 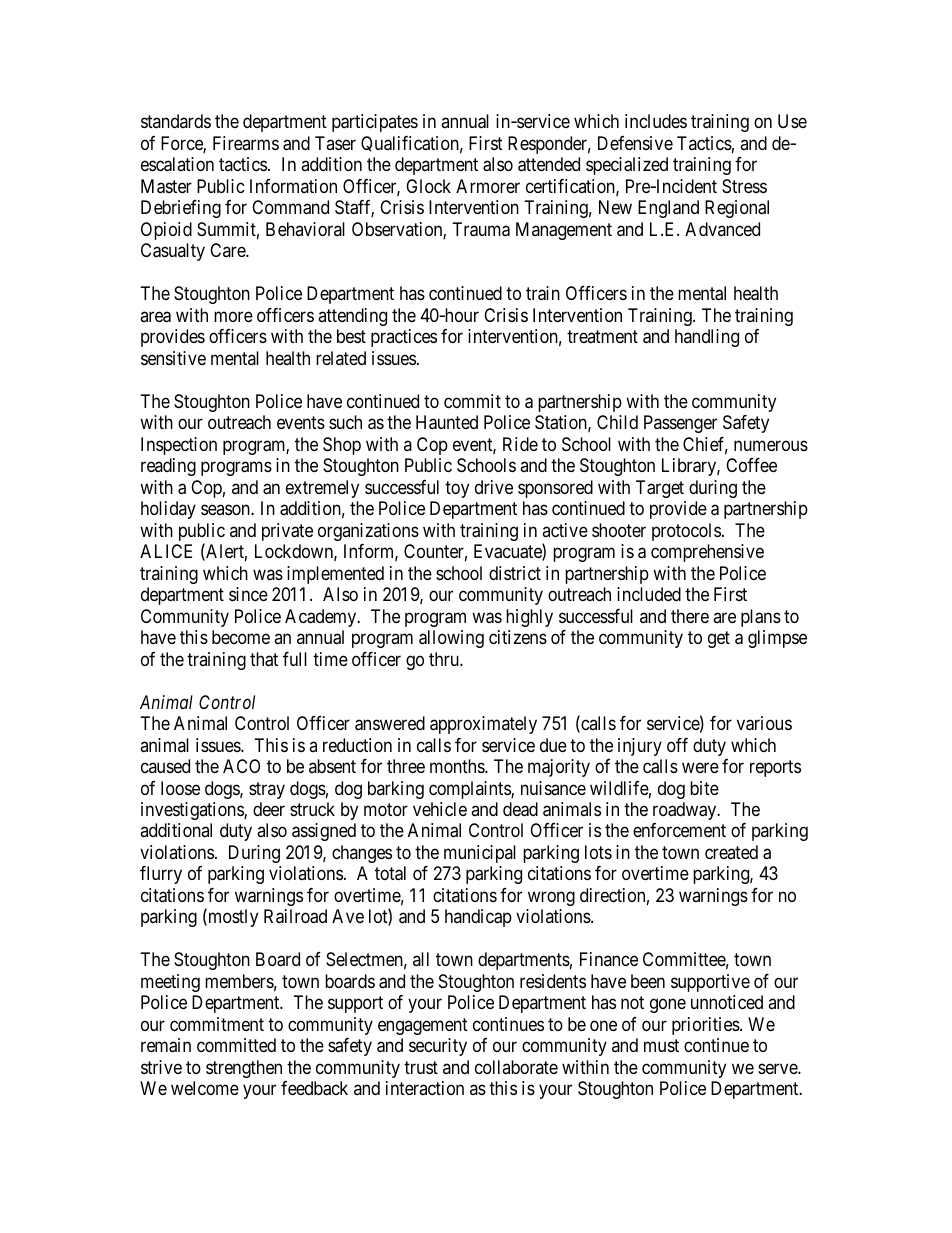 What do you see at coordinates (707, 338) in the screenshot?
I see `handling` at bounding box center [707, 338].
